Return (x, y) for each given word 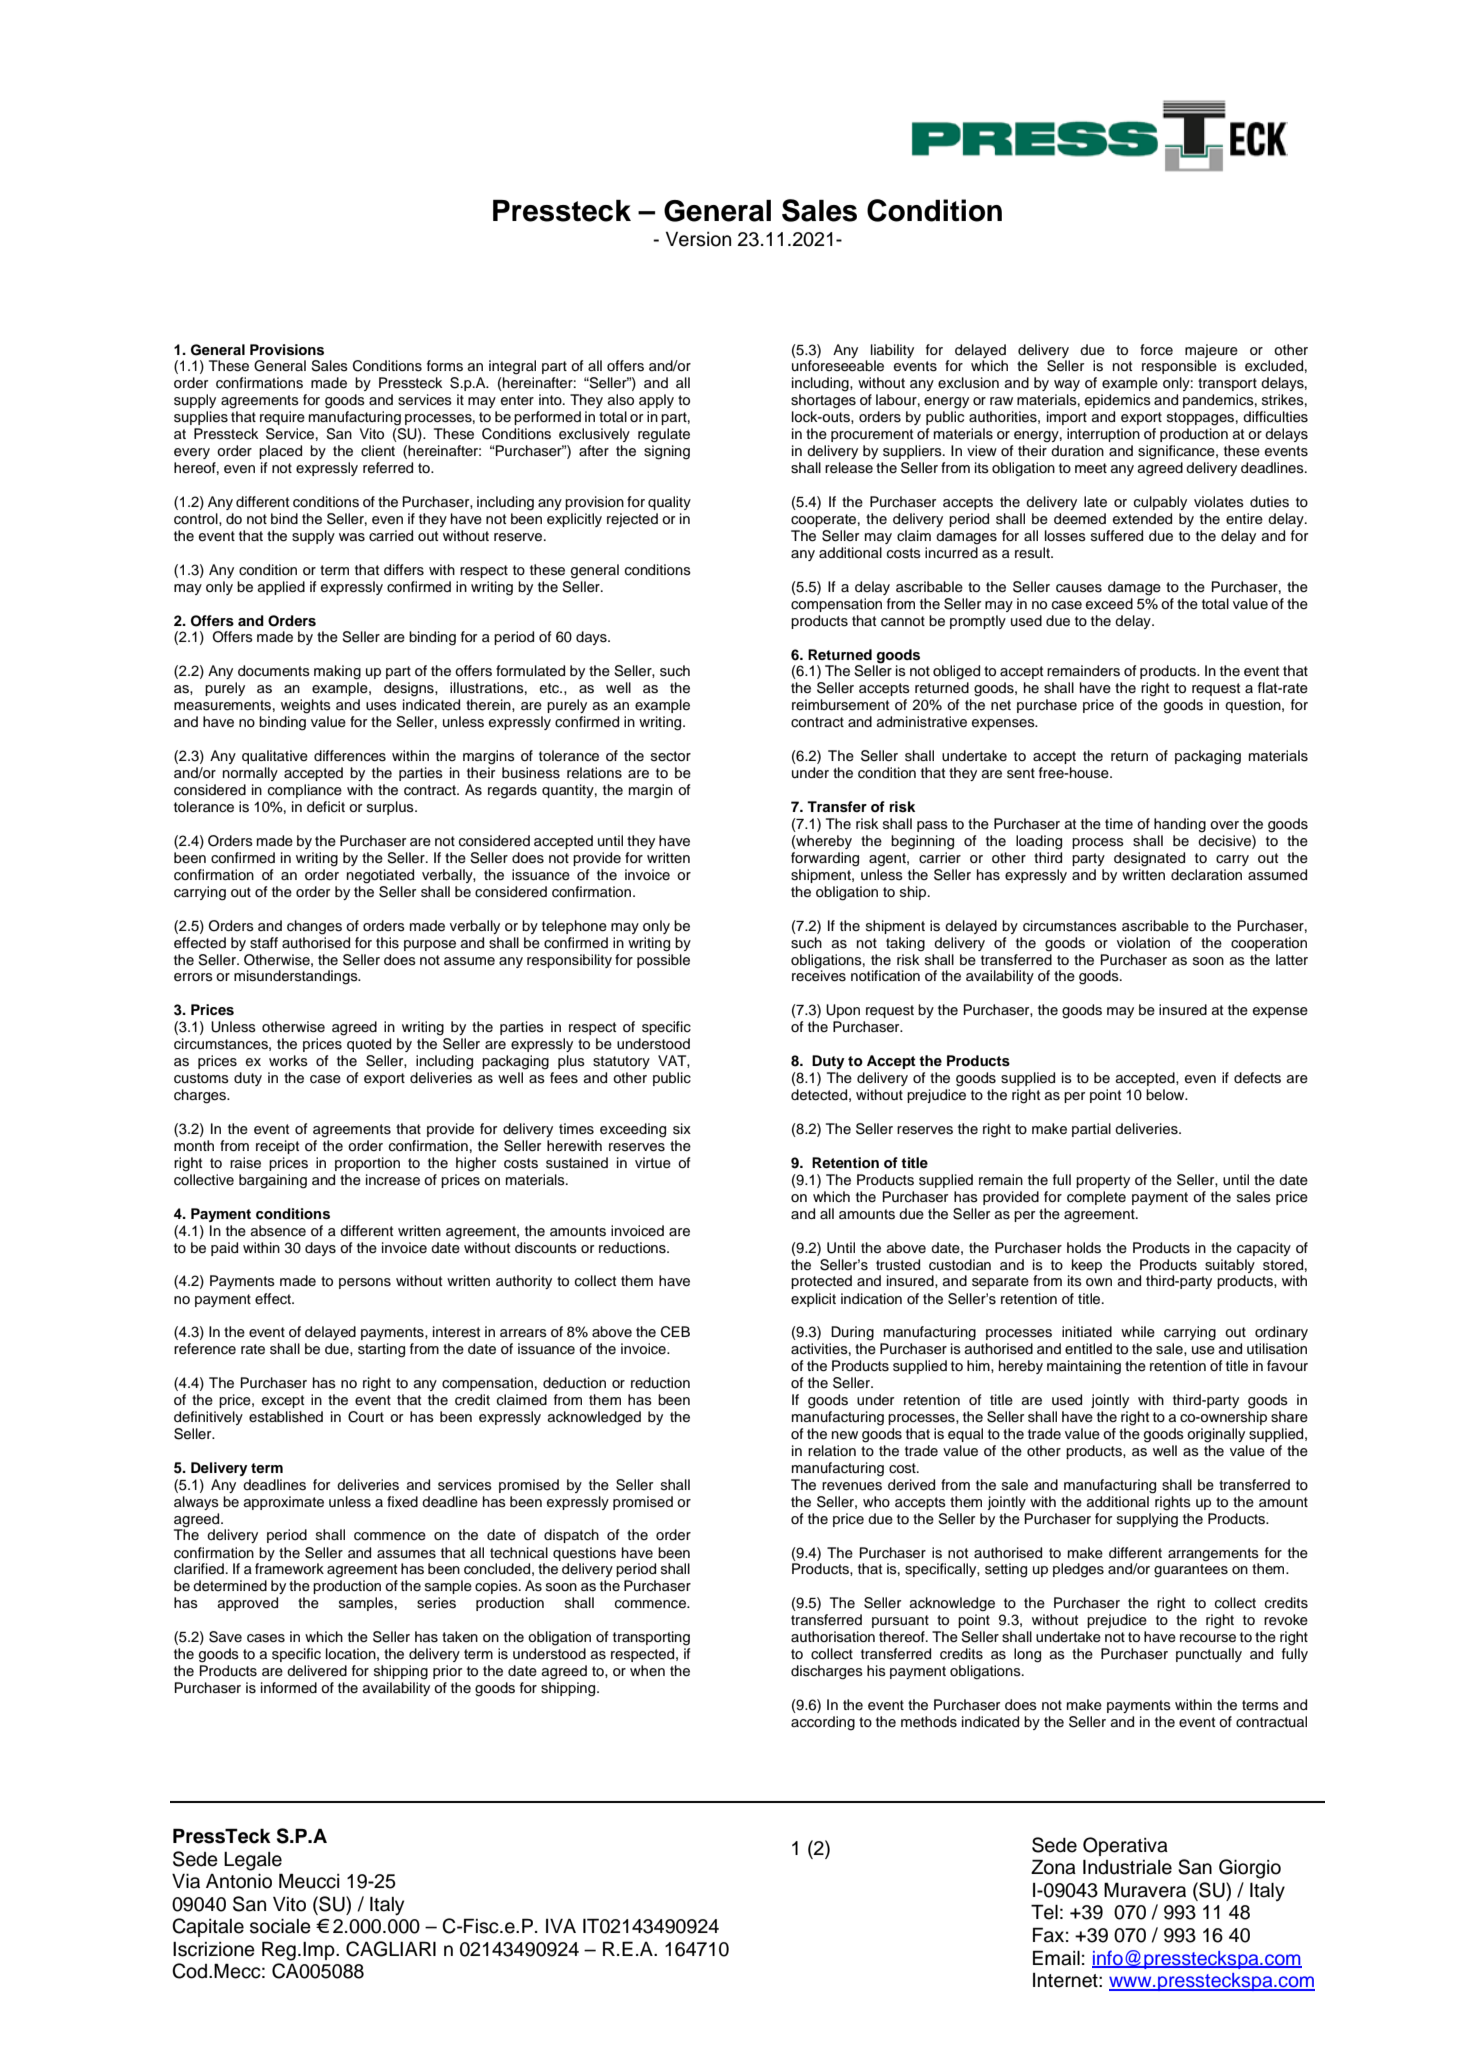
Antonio (239, 1881)
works (288, 1061)
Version (698, 239)
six (682, 1129)
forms (445, 366)
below (1166, 1094)
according (823, 1723)
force (1156, 350)
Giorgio (1250, 1869)
